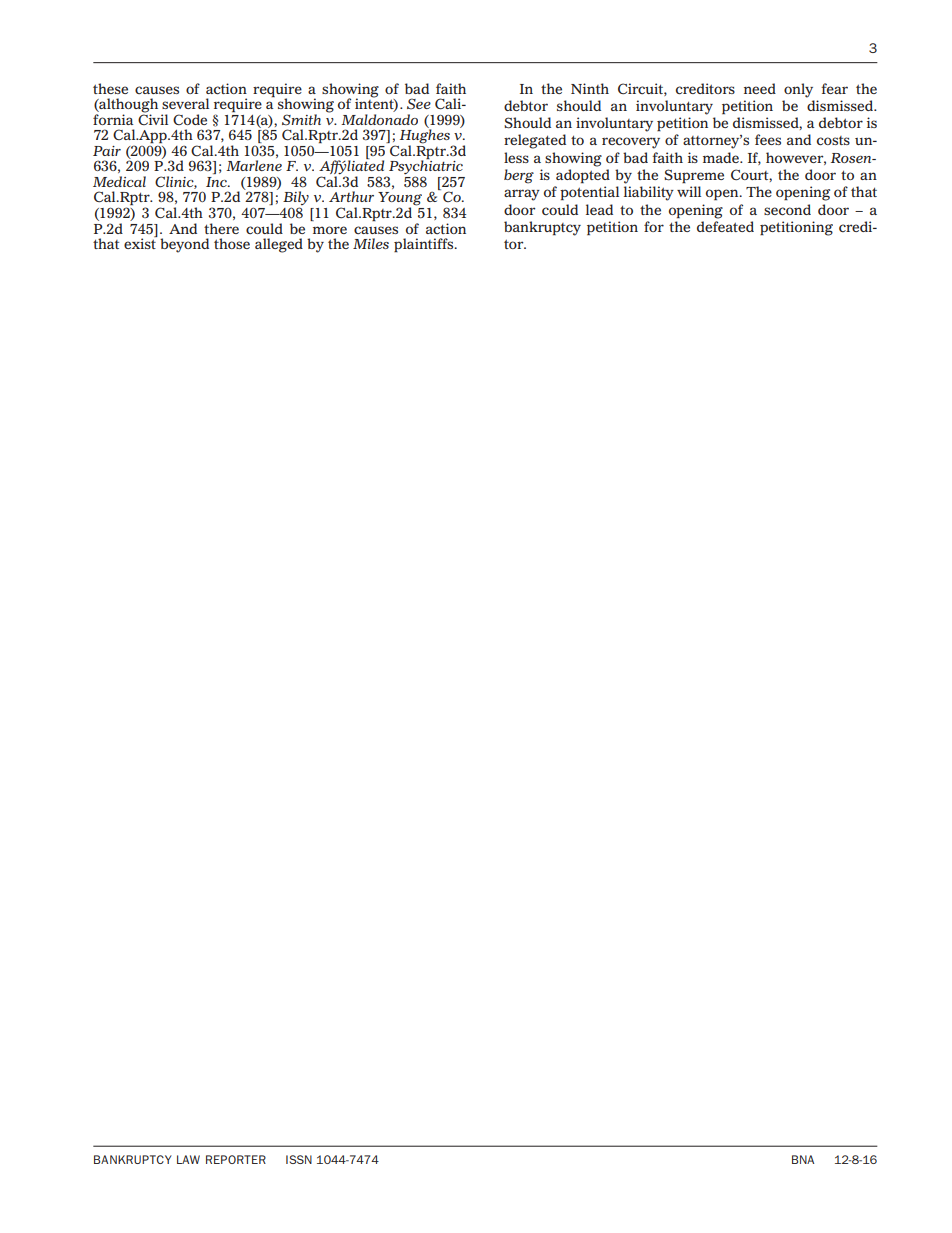 Image resolution: width=952 pixels, height=1233 pixels. I want to click on ISSN, so click(299, 1159).
